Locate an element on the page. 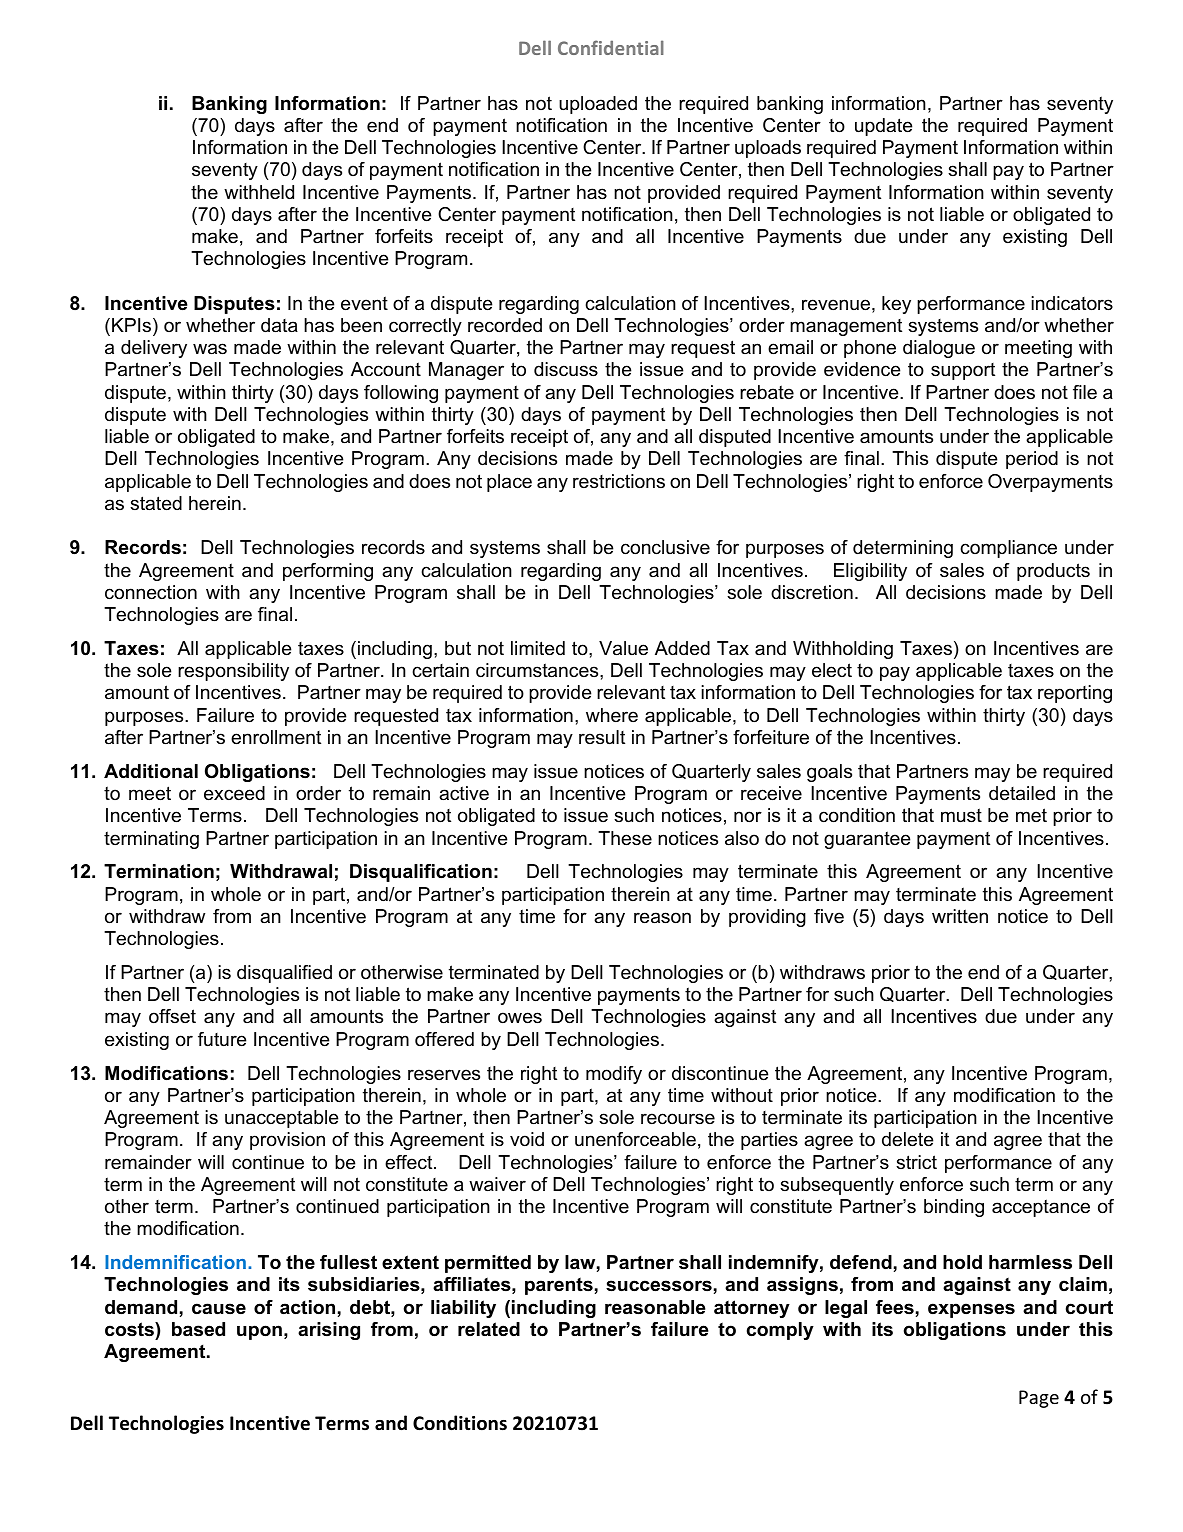 The width and height of the image is (1183, 1532). discuss is located at coordinates (566, 369).
